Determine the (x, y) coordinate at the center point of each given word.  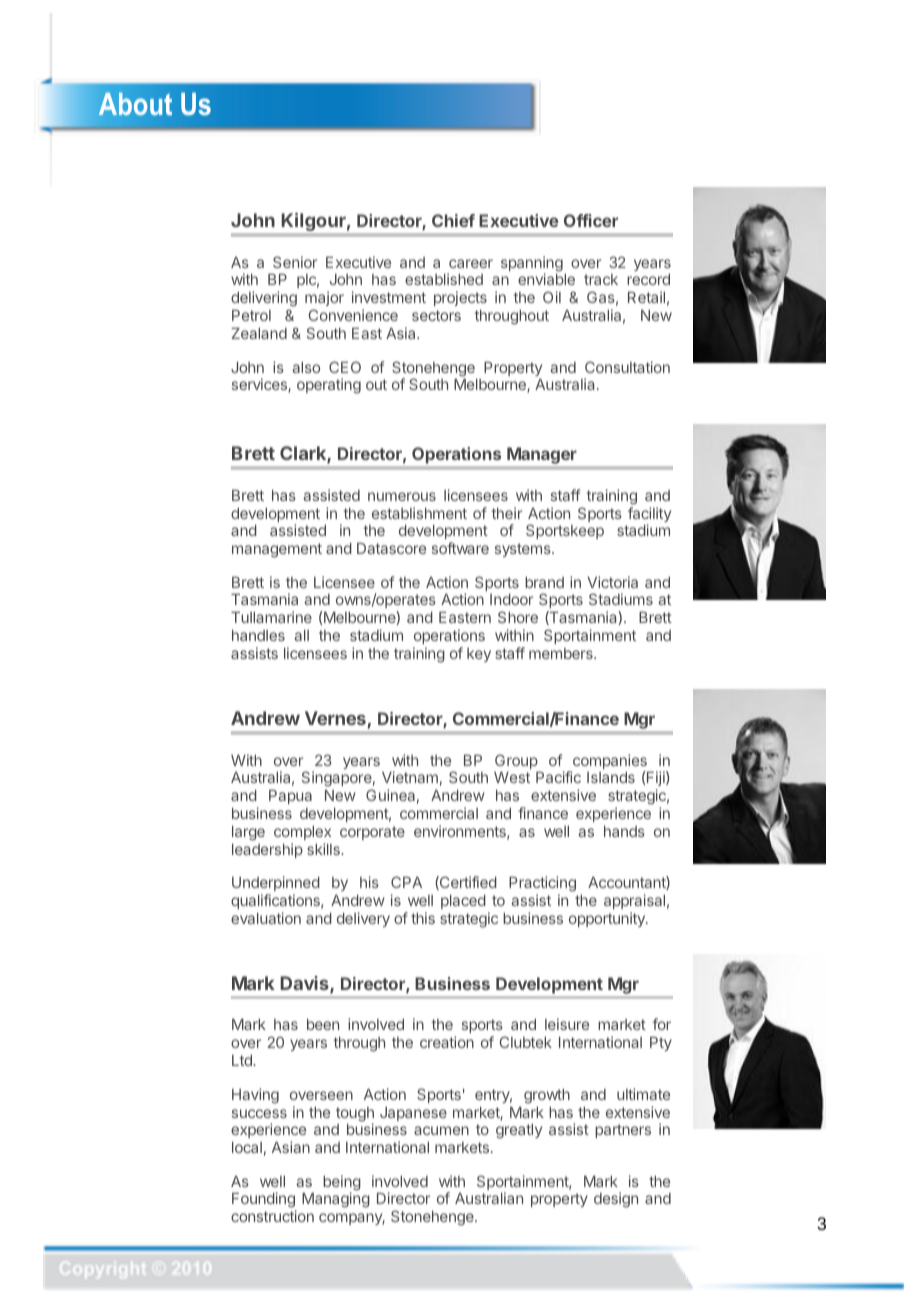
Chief (453, 220)
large (248, 833)
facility (649, 516)
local (247, 1147)
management (277, 550)
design (616, 1200)
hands (624, 831)
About (135, 104)
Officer (591, 220)
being (342, 1184)
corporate (372, 833)
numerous (402, 496)
